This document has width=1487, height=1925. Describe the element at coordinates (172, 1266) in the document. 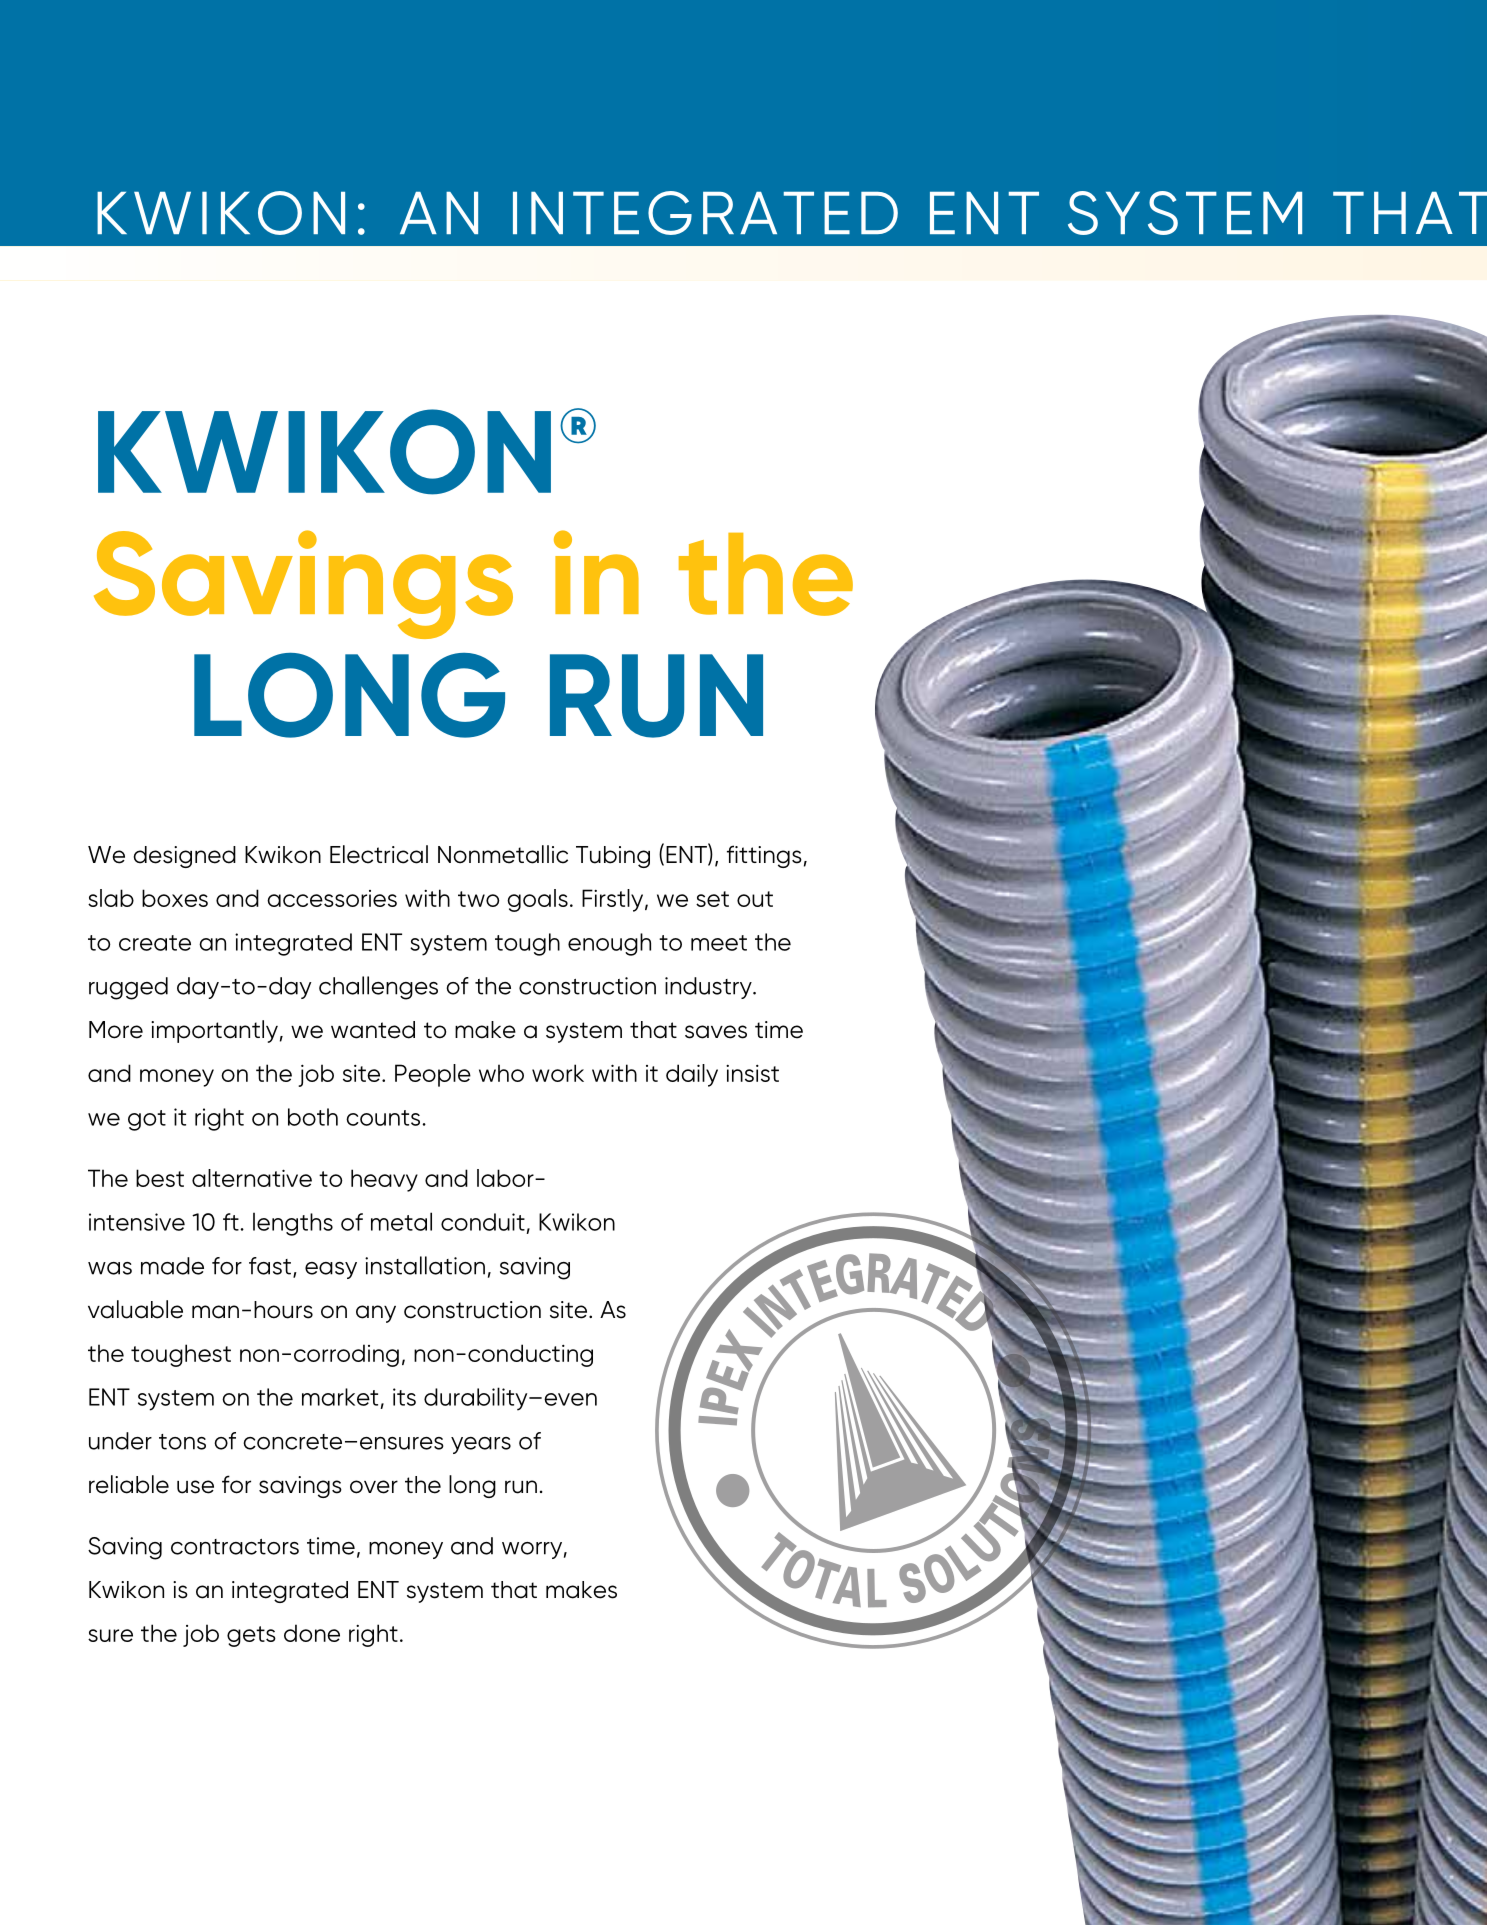

I see `made` at that location.
